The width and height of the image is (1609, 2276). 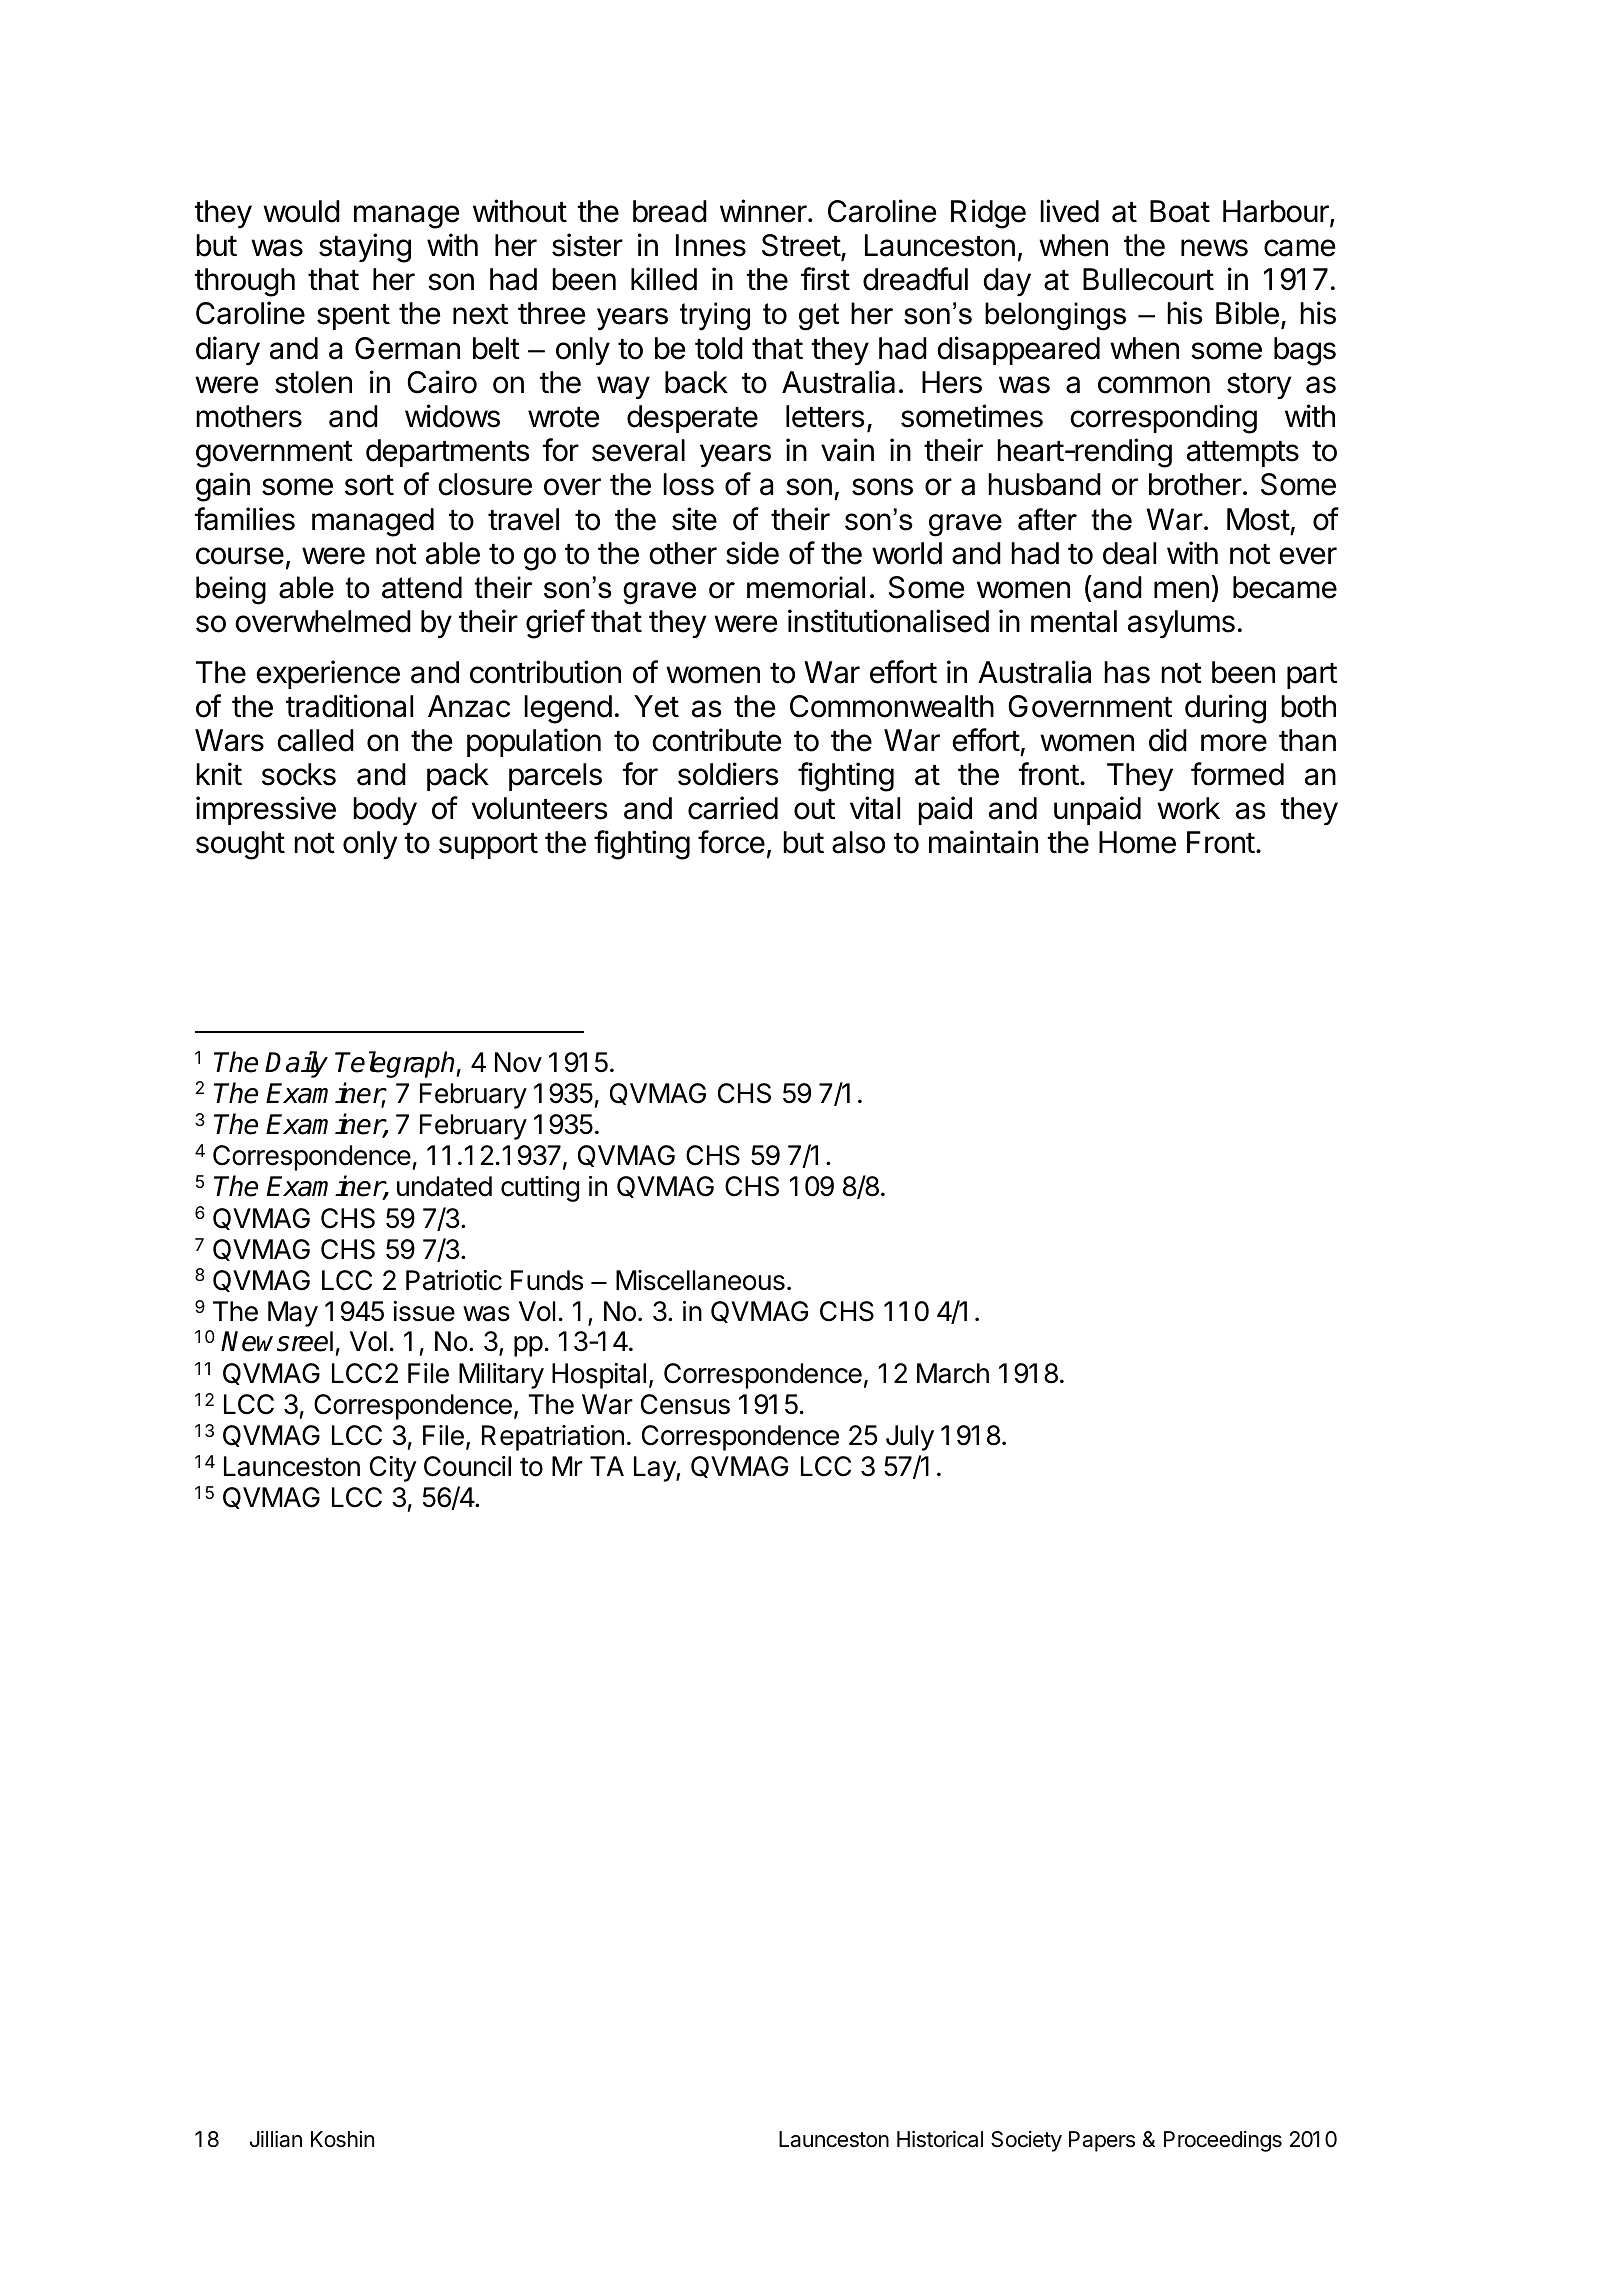 What do you see at coordinates (276, 2139) in the image?
I see `Jillian` at bounding box center [276, 2139].
